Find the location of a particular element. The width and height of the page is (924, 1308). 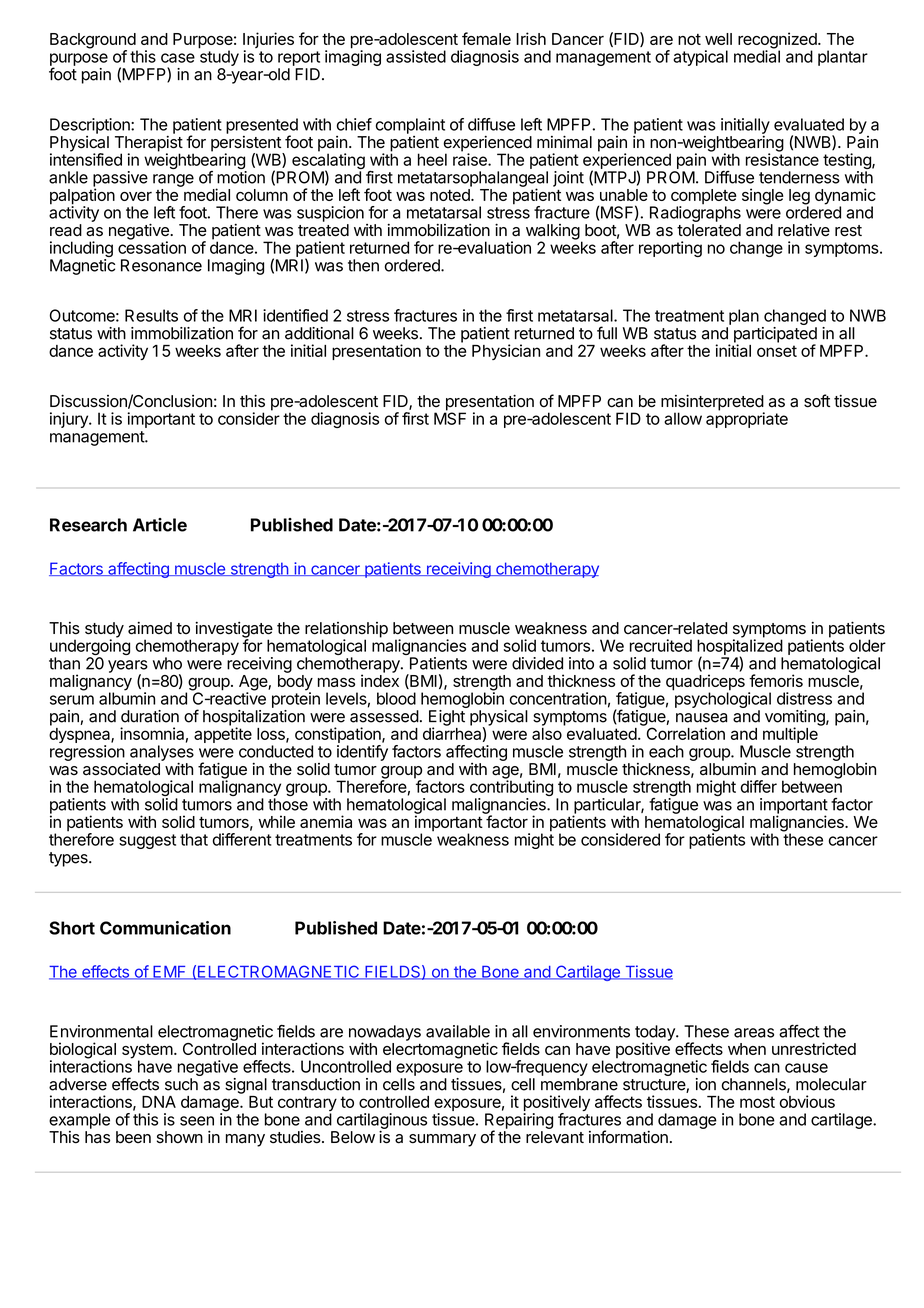

summary is located at coordinates (442, 1140).
